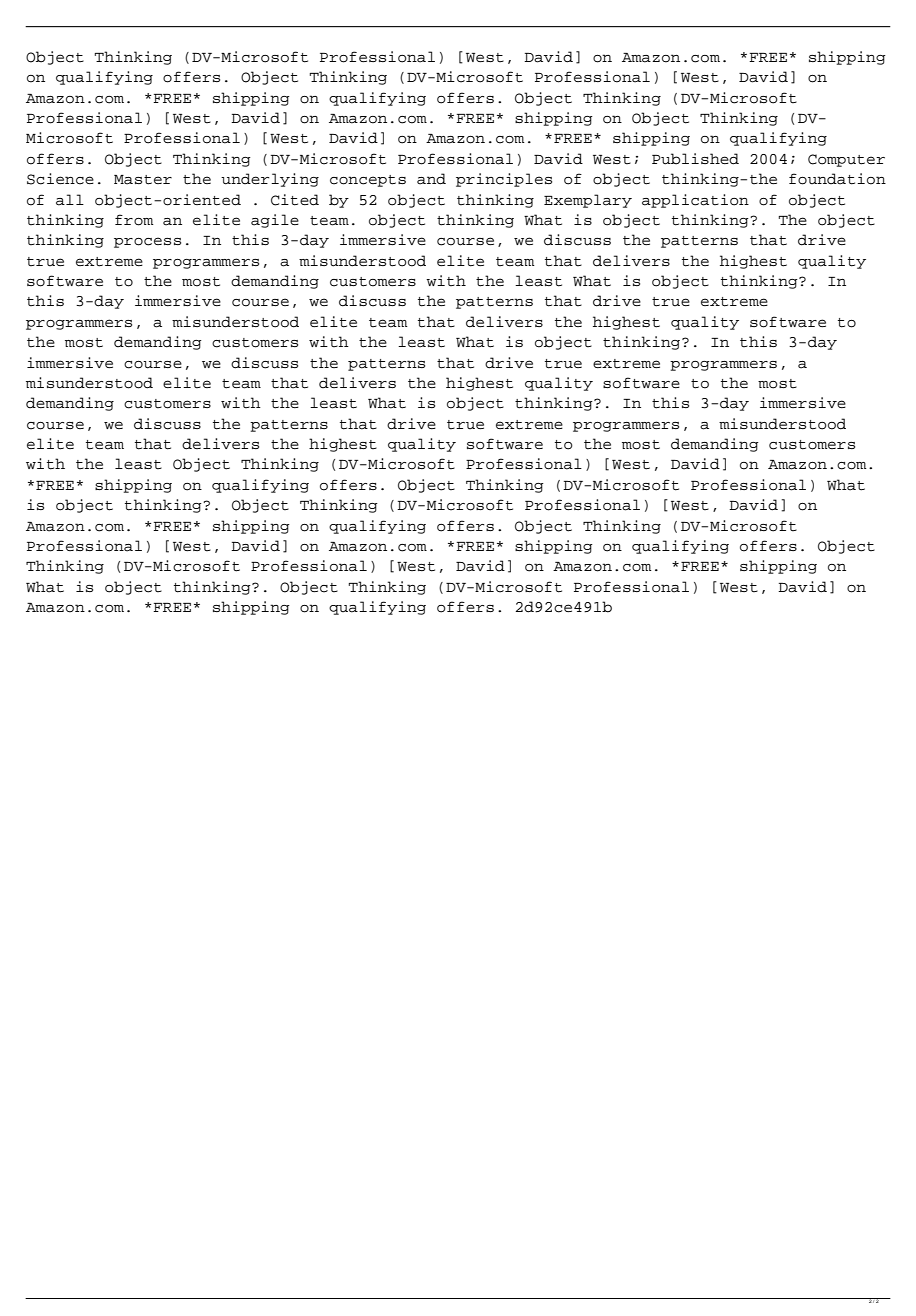 Image resolution: width=916 pixels, height=1316 pixels. What do you see at coordinates (695, 201) in the screenshot?
I see `application` at bounding box center [695, 201].
